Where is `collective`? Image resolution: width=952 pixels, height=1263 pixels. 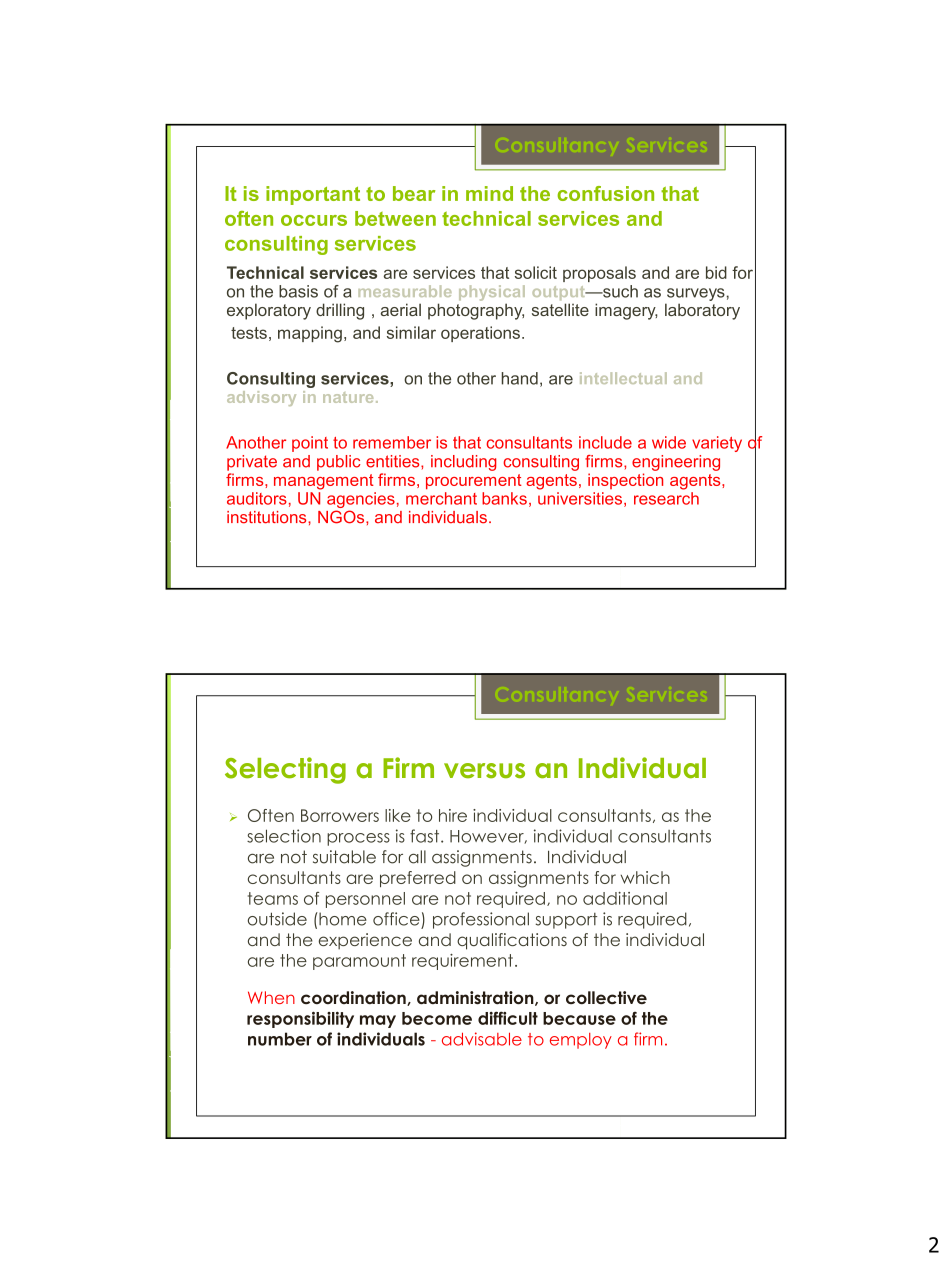 collective is located at coordinates (606, 997).
